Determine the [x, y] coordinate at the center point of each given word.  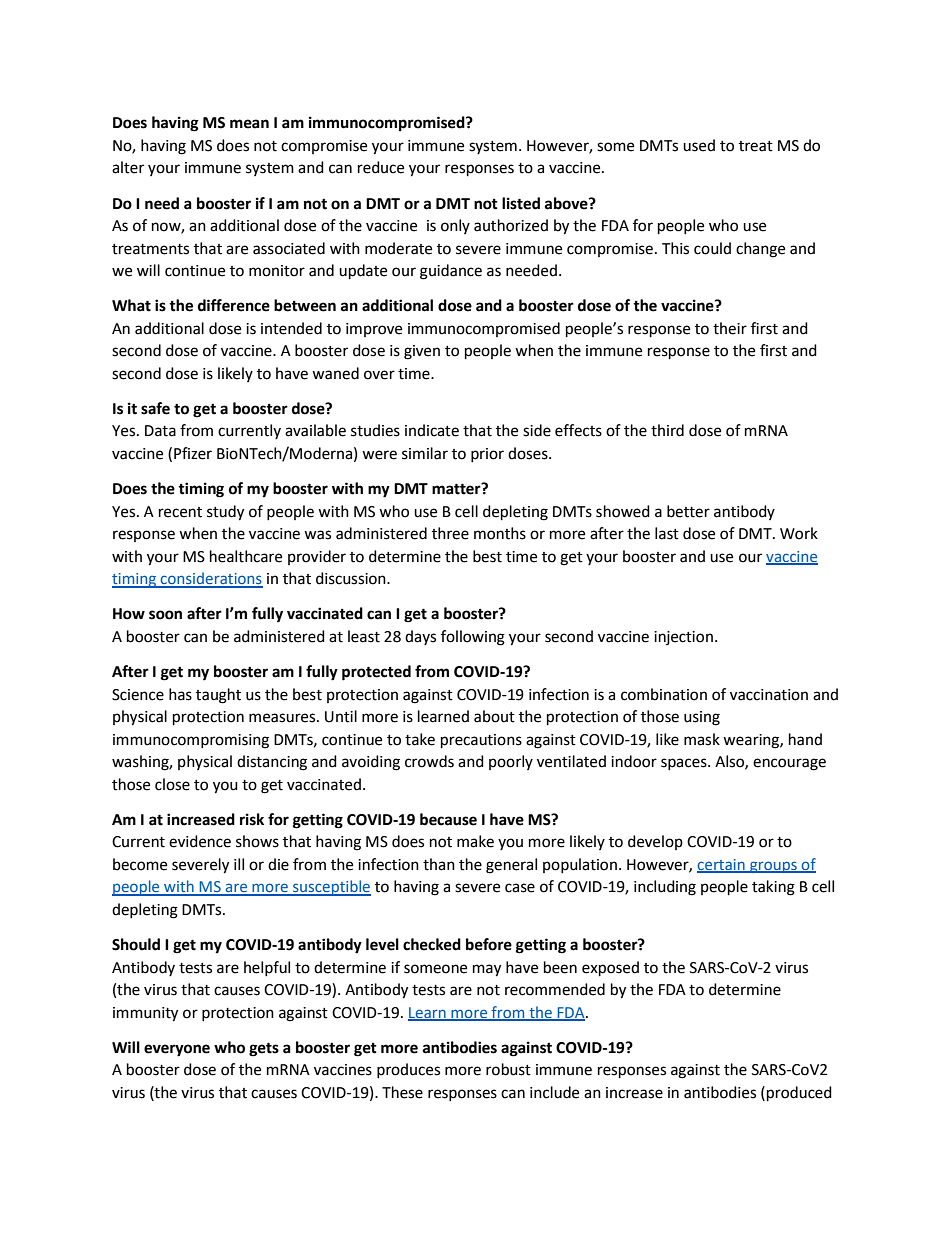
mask [702, 739]
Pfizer [193, 453]
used [699, 145]
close [172, 784]
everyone [177, 1050]
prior [487, 455]
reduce [381, 167]
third [667, 430]
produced [799, 1094]
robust [508, 1069]
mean [249, 124]
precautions [481, 741]
